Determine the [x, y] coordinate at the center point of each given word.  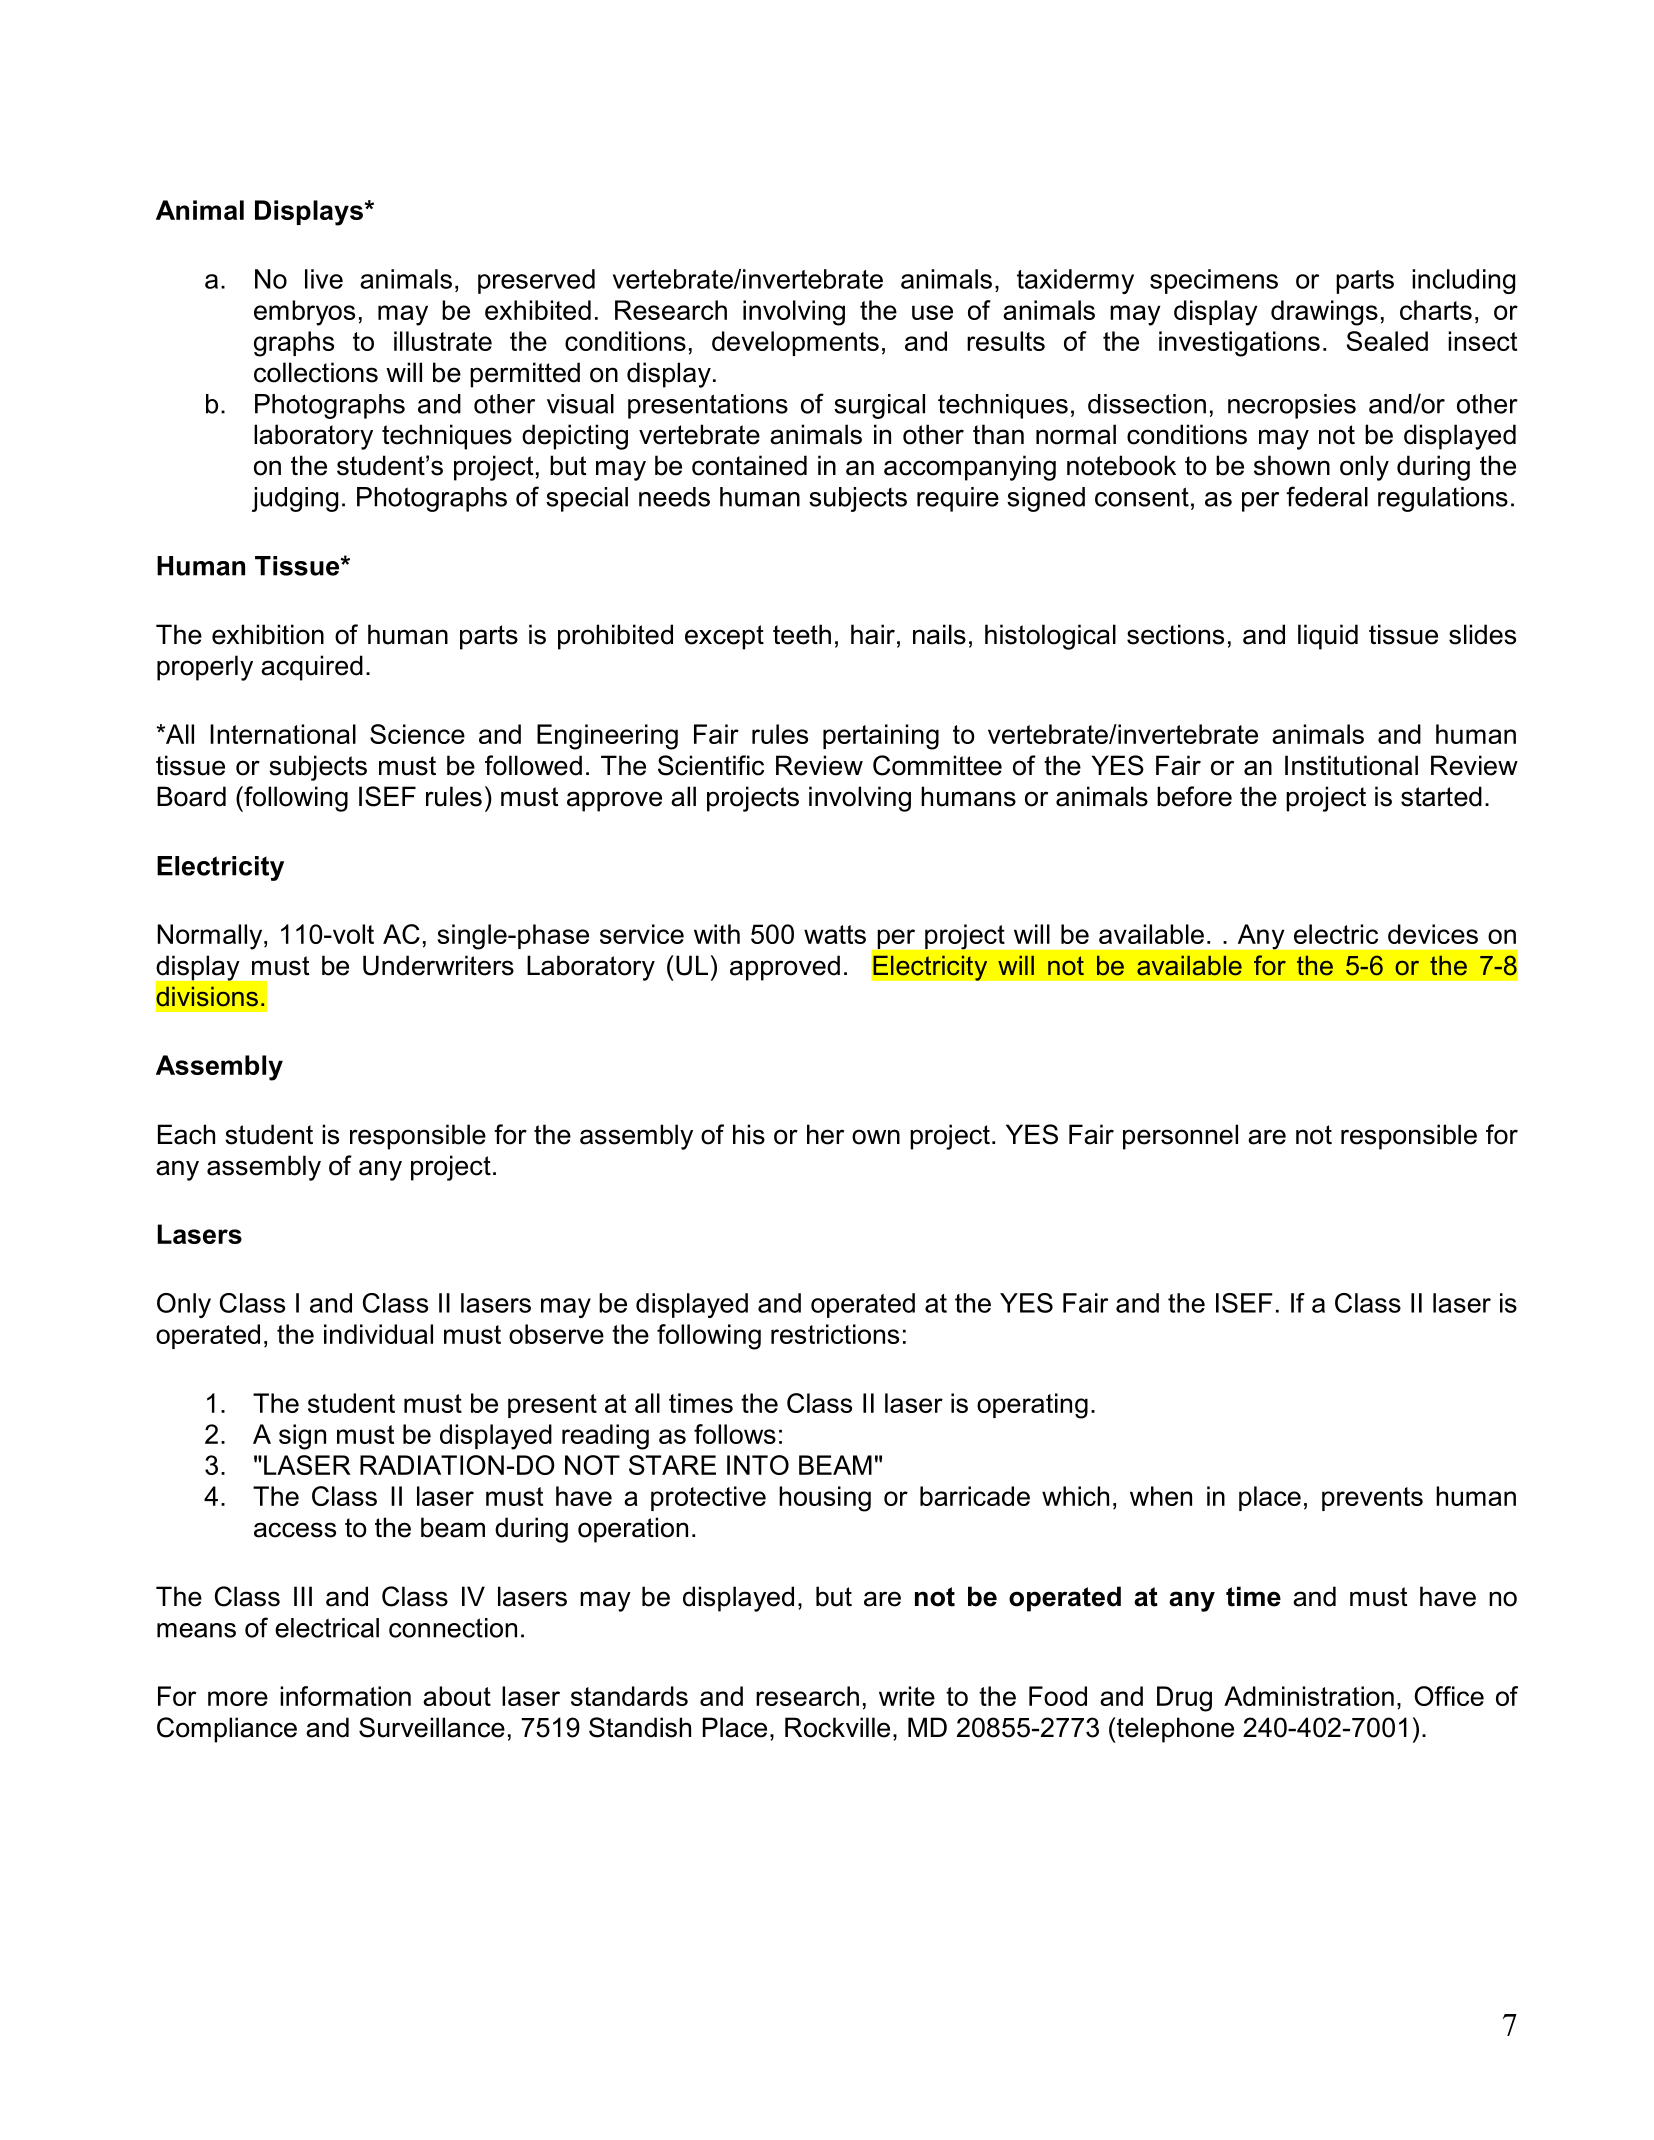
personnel [1180, 1137]
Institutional [1351, 765]
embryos [304, 313]
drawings [1324, 313]
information [345, 1696]
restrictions [835, 1334]
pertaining [881, 737]
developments [795, 343]
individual [378, 1334]
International [283, 734]
